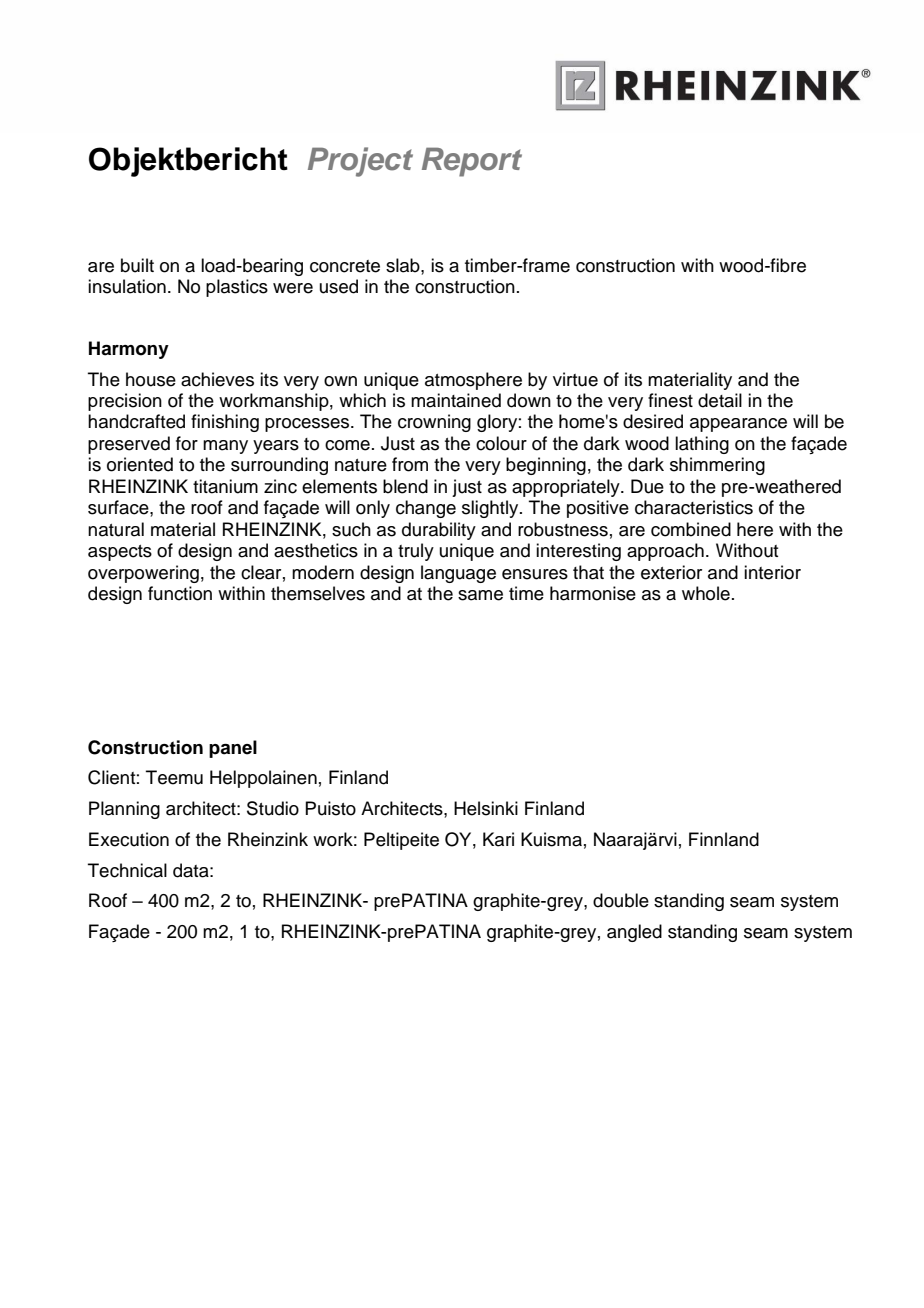 The height and width of the image is (1308, 924). Describe the element at coordinates (472, 162) in the image. I see `Report` at that location.
